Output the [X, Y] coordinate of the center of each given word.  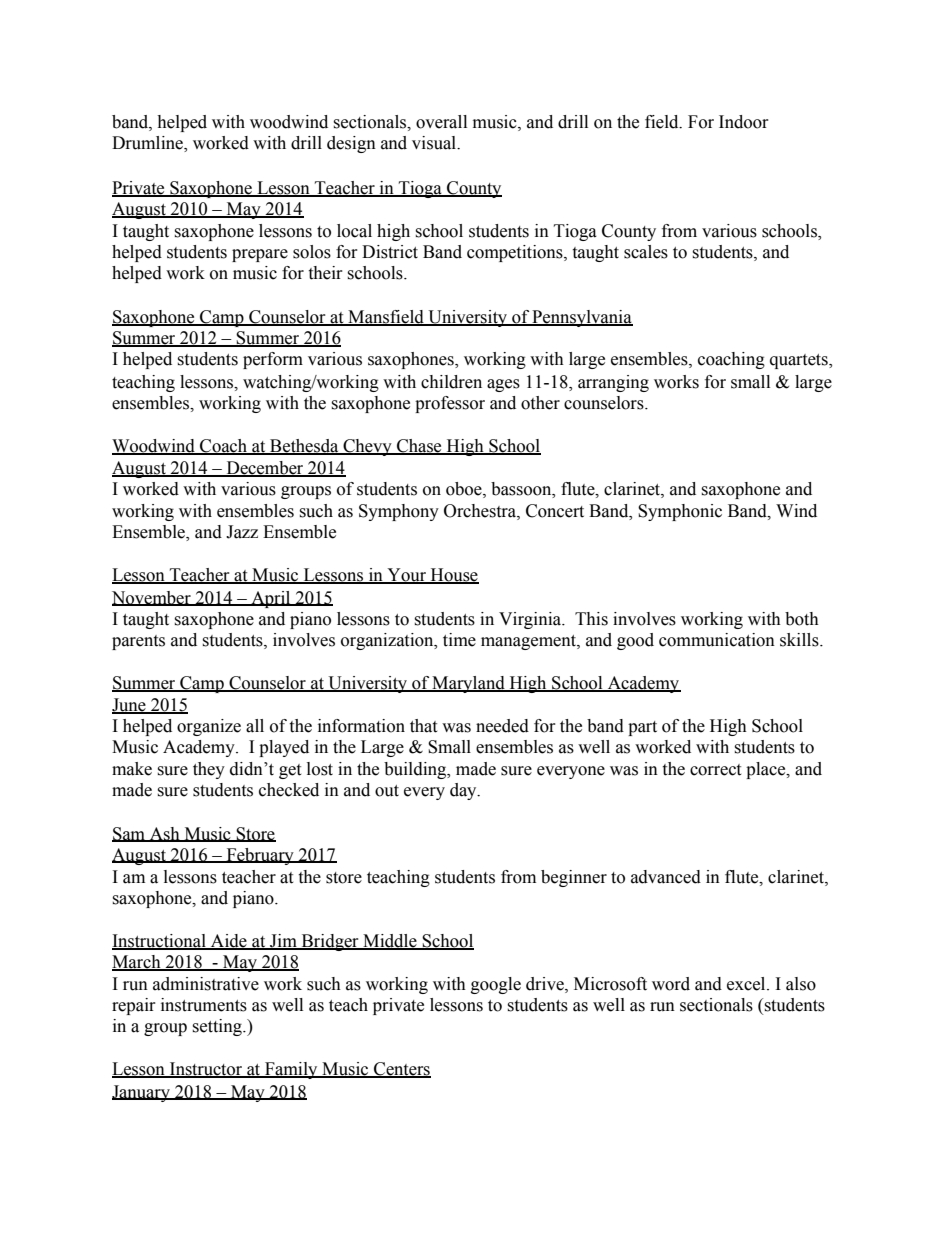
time [459, 640]
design [351, 144]
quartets [800, 361]
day [464, 791]
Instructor [206, 1070]
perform [273, 360]
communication [717, 640]
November [152, 598]
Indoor [744, 122]
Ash [164, 834]
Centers [401, 1070]
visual [435, 143]
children [451, 382]
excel [747, 984]
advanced [666, 877]
